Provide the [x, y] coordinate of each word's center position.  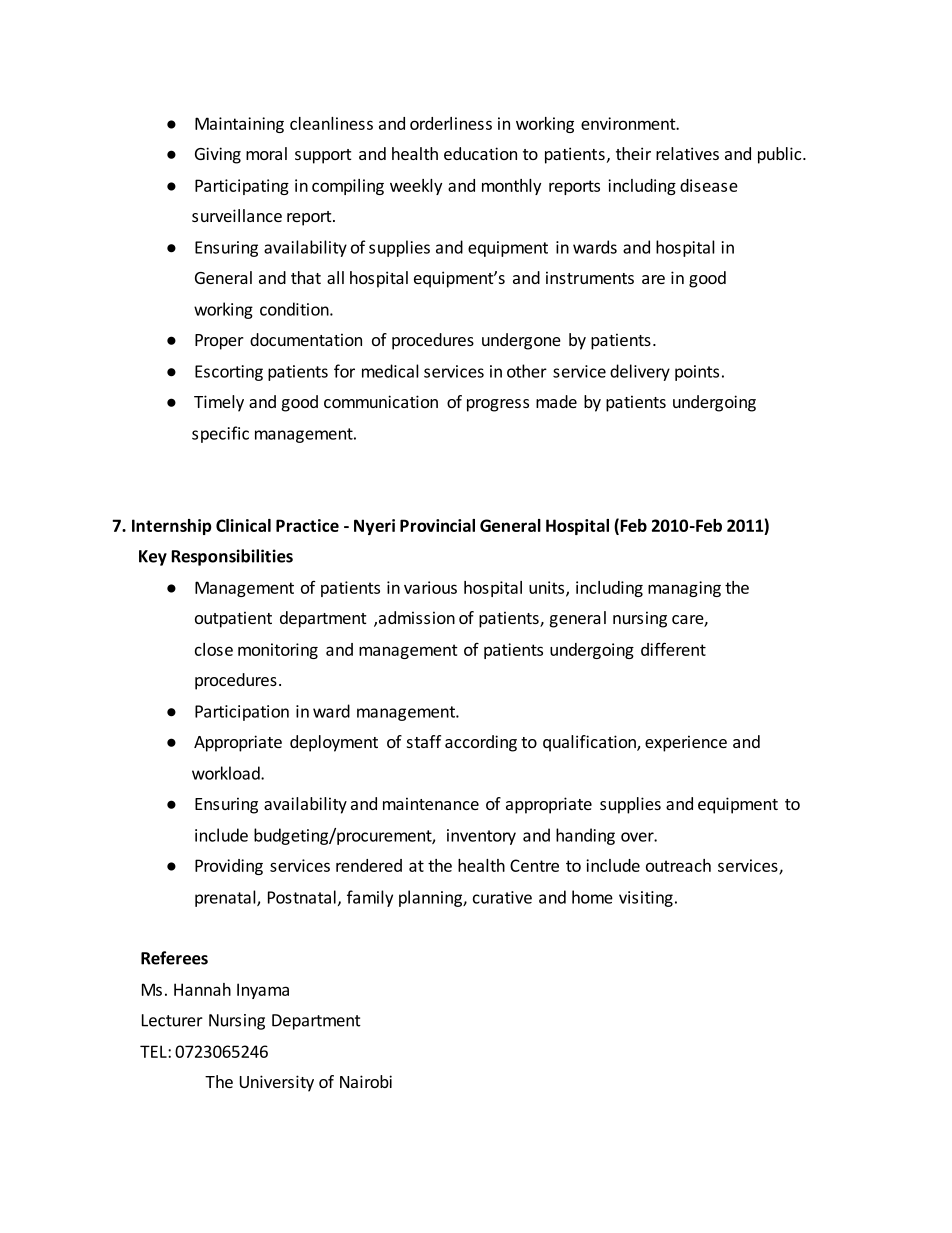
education [480, 153]
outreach [678, 865]
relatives [687, 153]
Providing [229, 867]
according [481, 743]
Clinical [243, 525]
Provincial [437, 525]
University [277, 1083]
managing [684, 589]
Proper [219, 342]
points [697, 373]
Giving [218, 155]
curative [502, 897]
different [673, 649]
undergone [521, 341]
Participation [242, 713]
